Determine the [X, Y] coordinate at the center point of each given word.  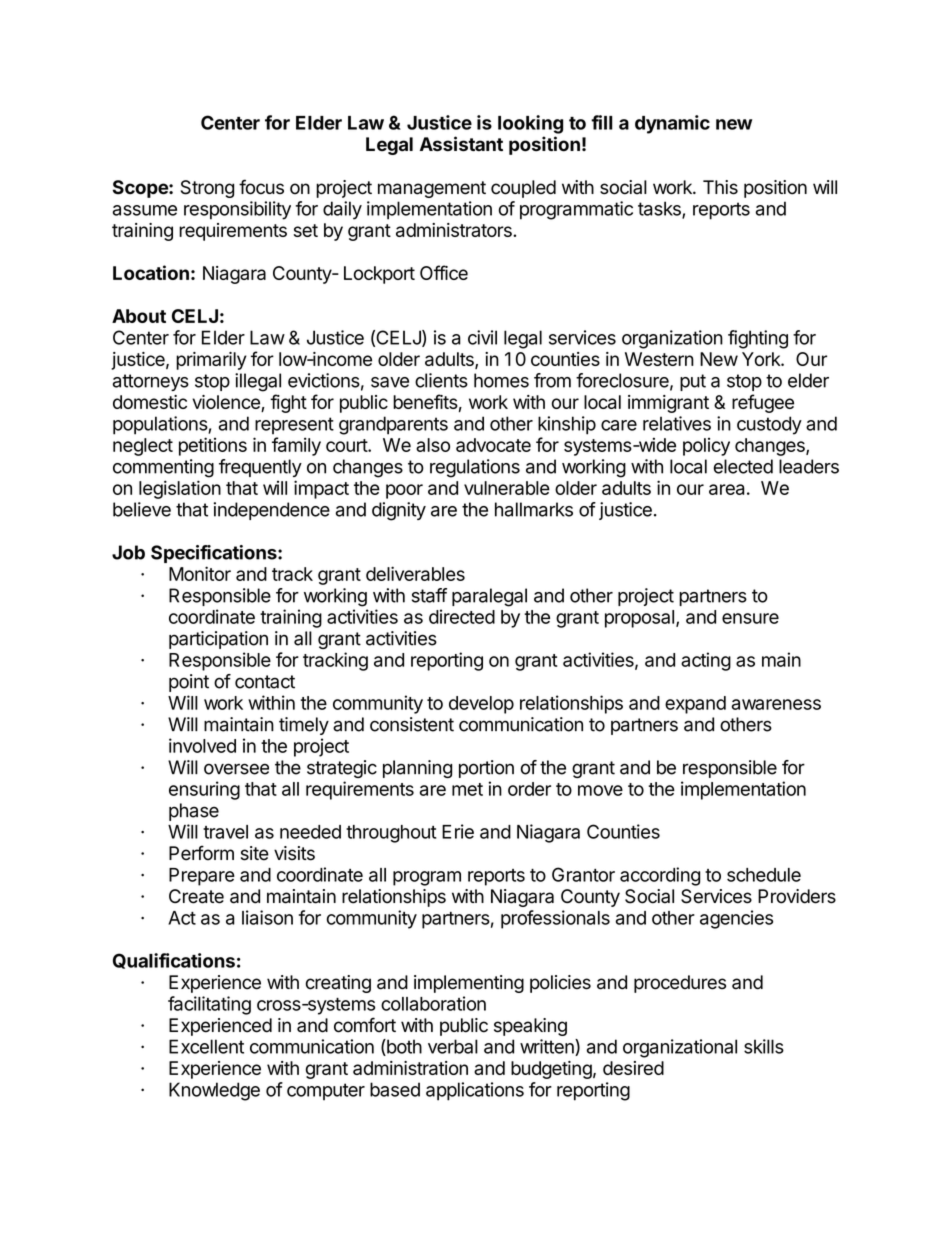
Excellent [206, 1046]
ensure [750, 618]
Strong [207, 189]
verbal [453, 1046]
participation [218, 640]
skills [764, 1046]
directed [462, 616]
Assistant [461, 144]
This [720, 187]
